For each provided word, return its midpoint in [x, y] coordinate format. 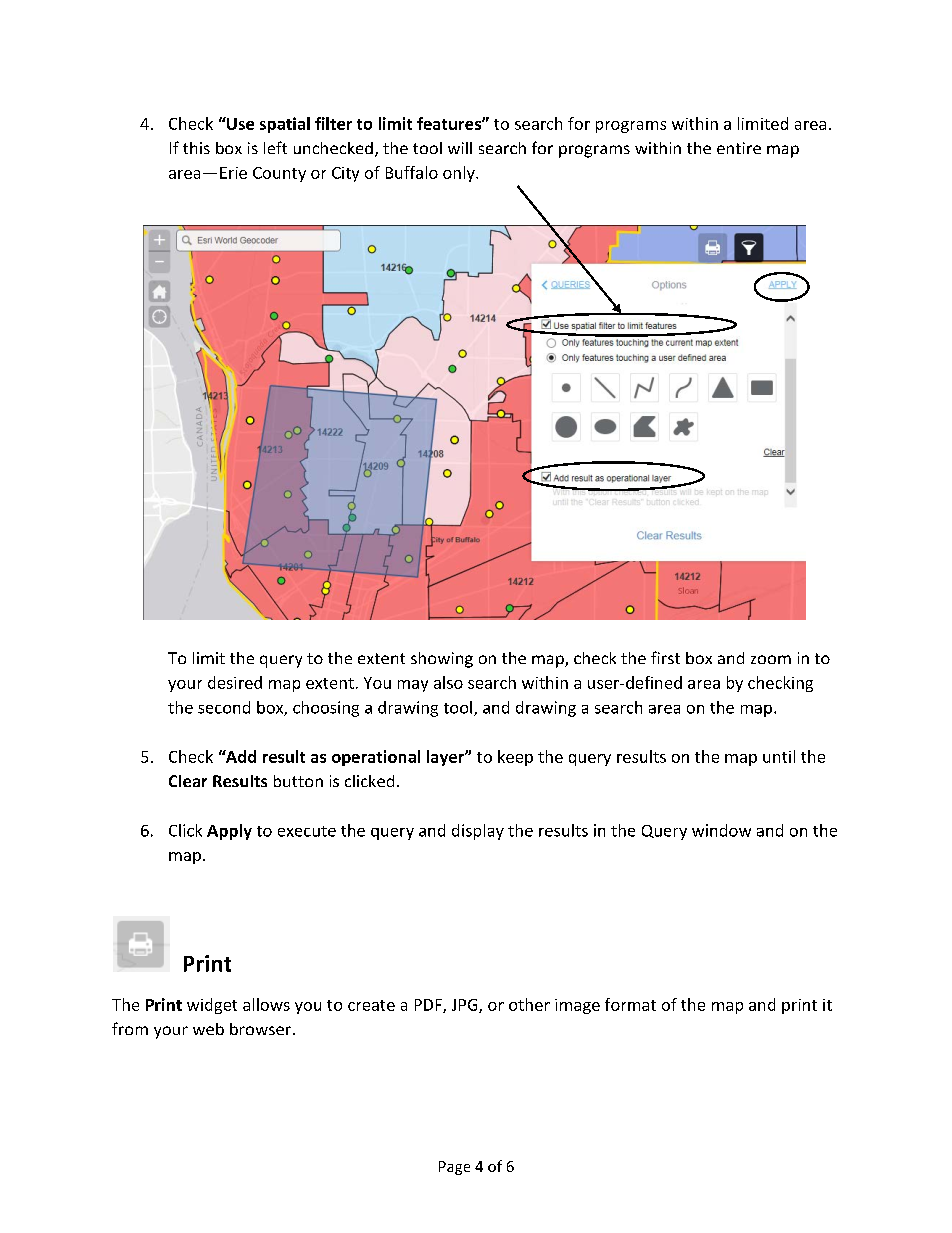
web [208, 1029]
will [460, 148]
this [196, 148]
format [630, 1004]
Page [454, 1168]
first [665, 657]
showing [442, 660]
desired [235, 682]
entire [739, 148]
